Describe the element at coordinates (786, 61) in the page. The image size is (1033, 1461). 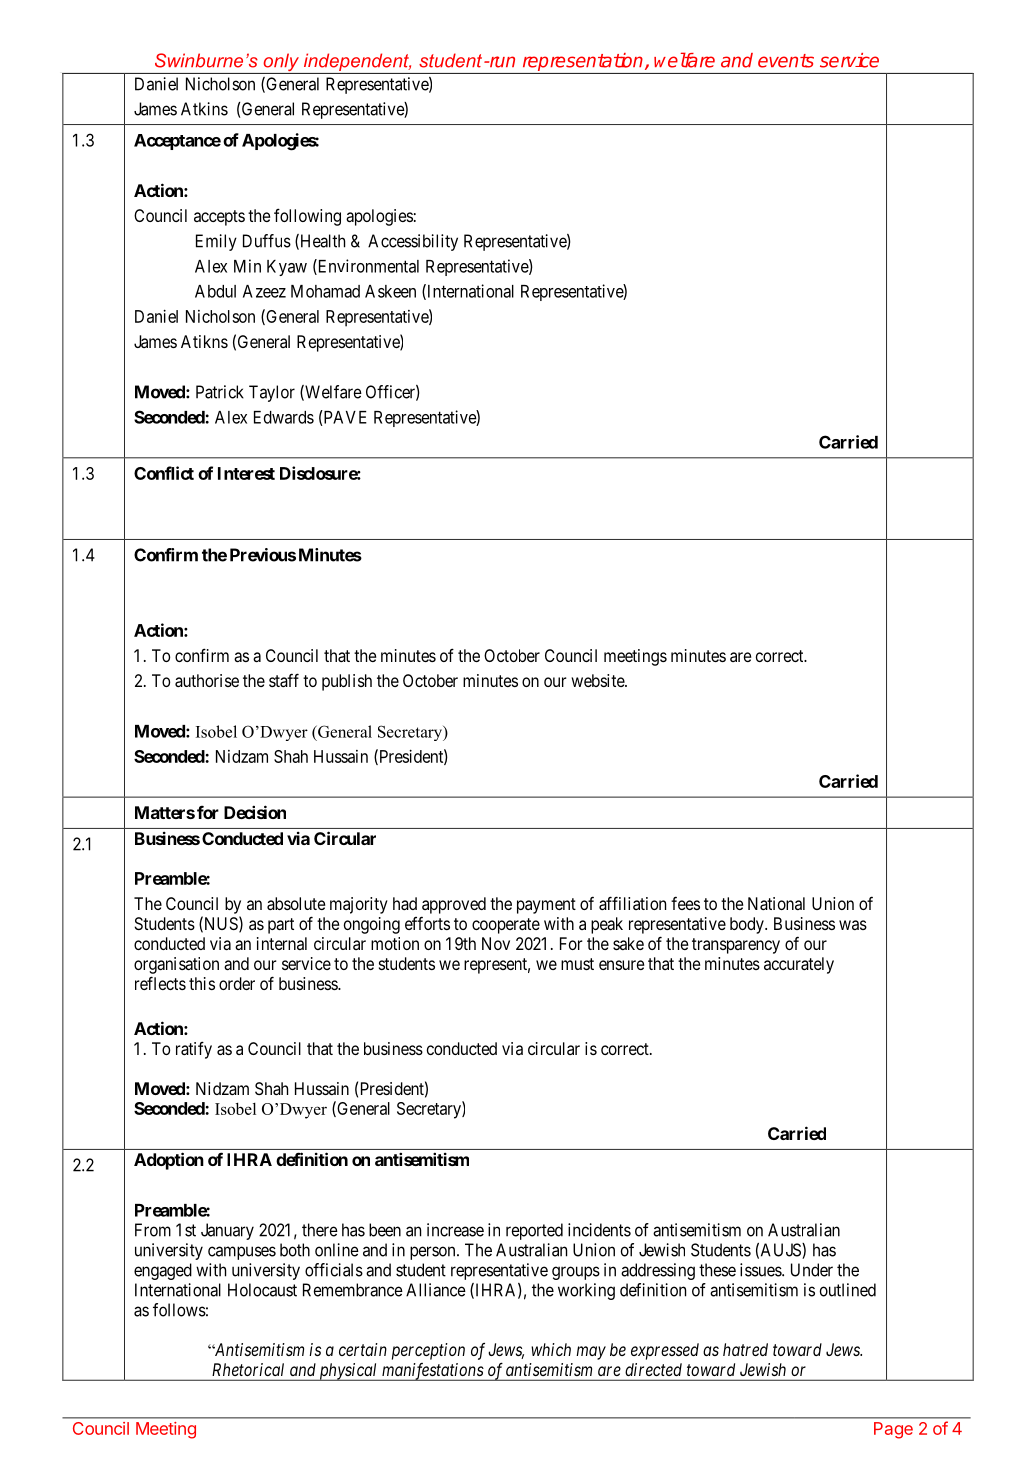
I see `events` at that location.
